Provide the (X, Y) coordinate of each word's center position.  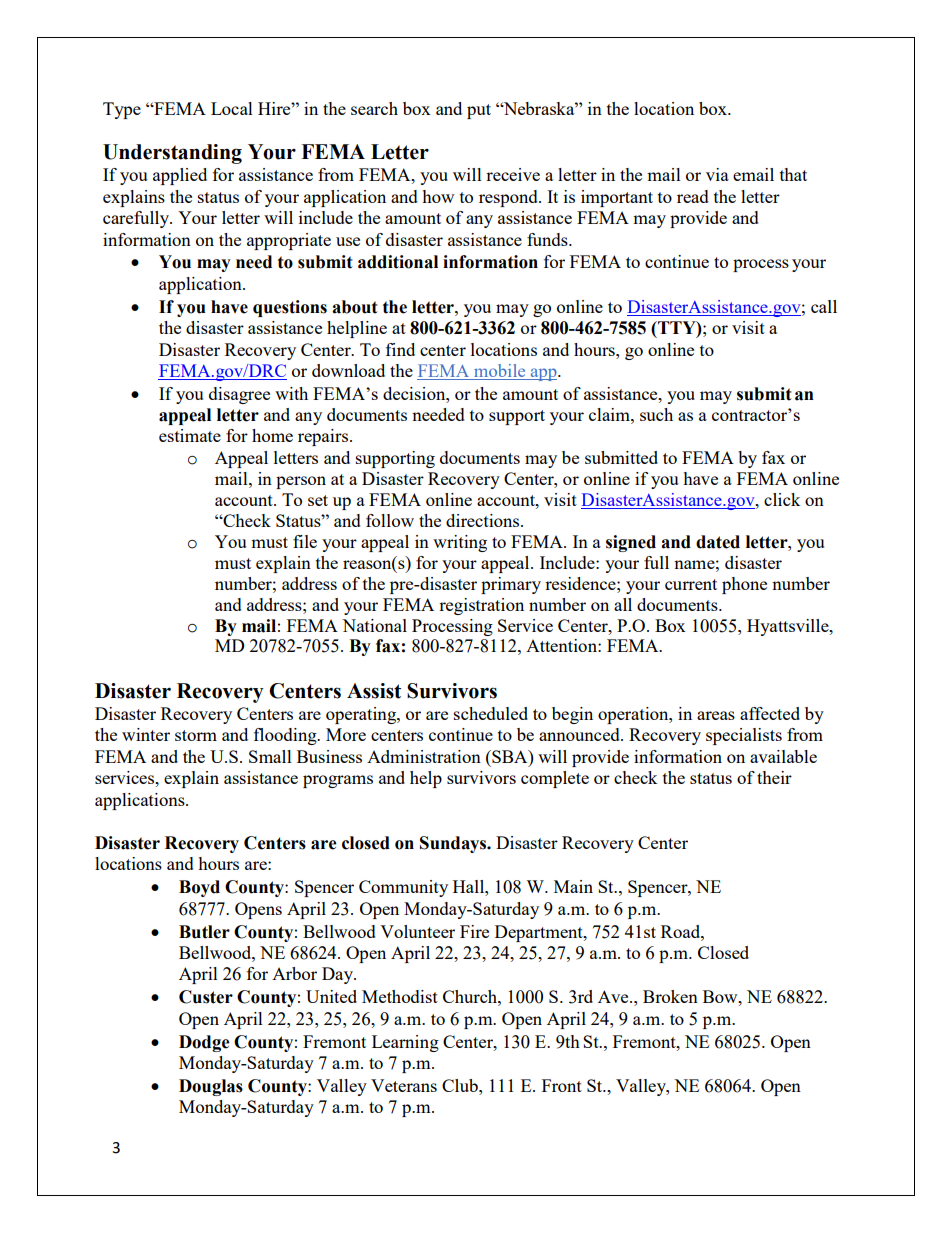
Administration (424, 756)
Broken (670, 996)
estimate (190, 435)
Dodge (204, 1043)
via (717, 174)
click (782, 499)
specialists (744, 736)
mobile (500, 372)
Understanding (172, 154)
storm (196, 735)
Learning (405, 1043)
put (479, 111)
